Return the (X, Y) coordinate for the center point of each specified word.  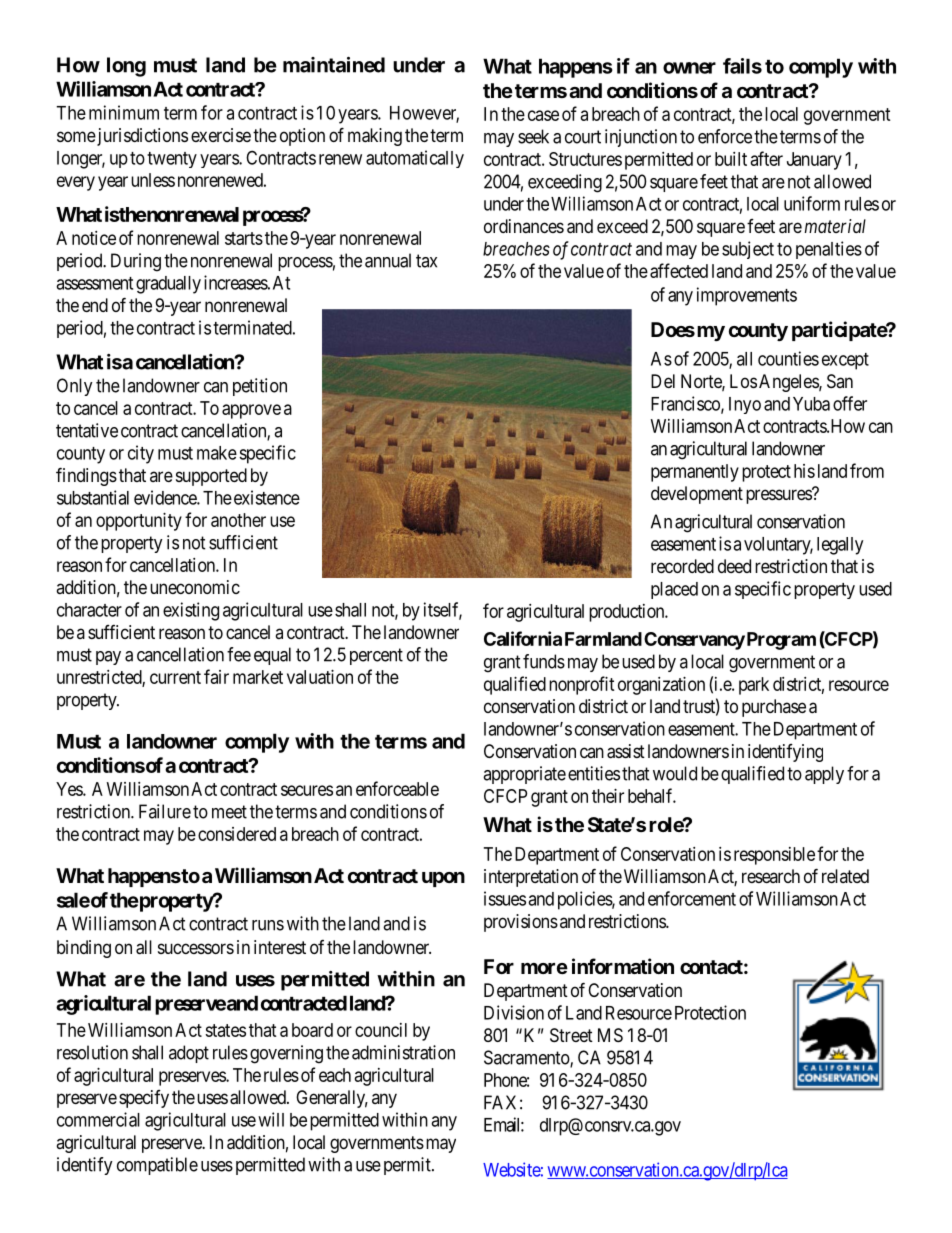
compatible (157, 1166)
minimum (124, 112)
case (543, 115)
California (523, 638)
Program (780, 641)
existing (191, 611)
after (767, 158)
